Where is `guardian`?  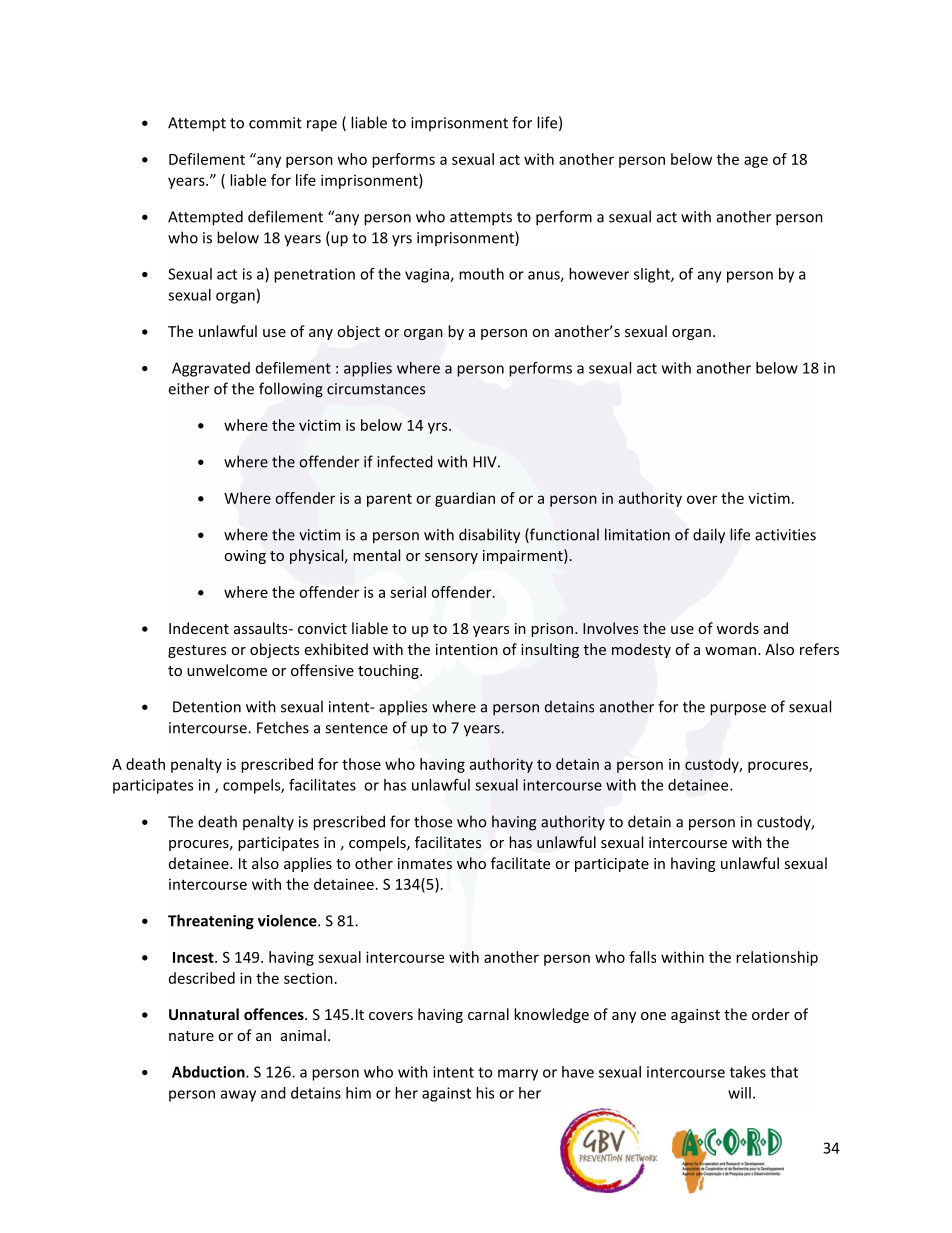
guardian is located at coordinates (465, 499).
